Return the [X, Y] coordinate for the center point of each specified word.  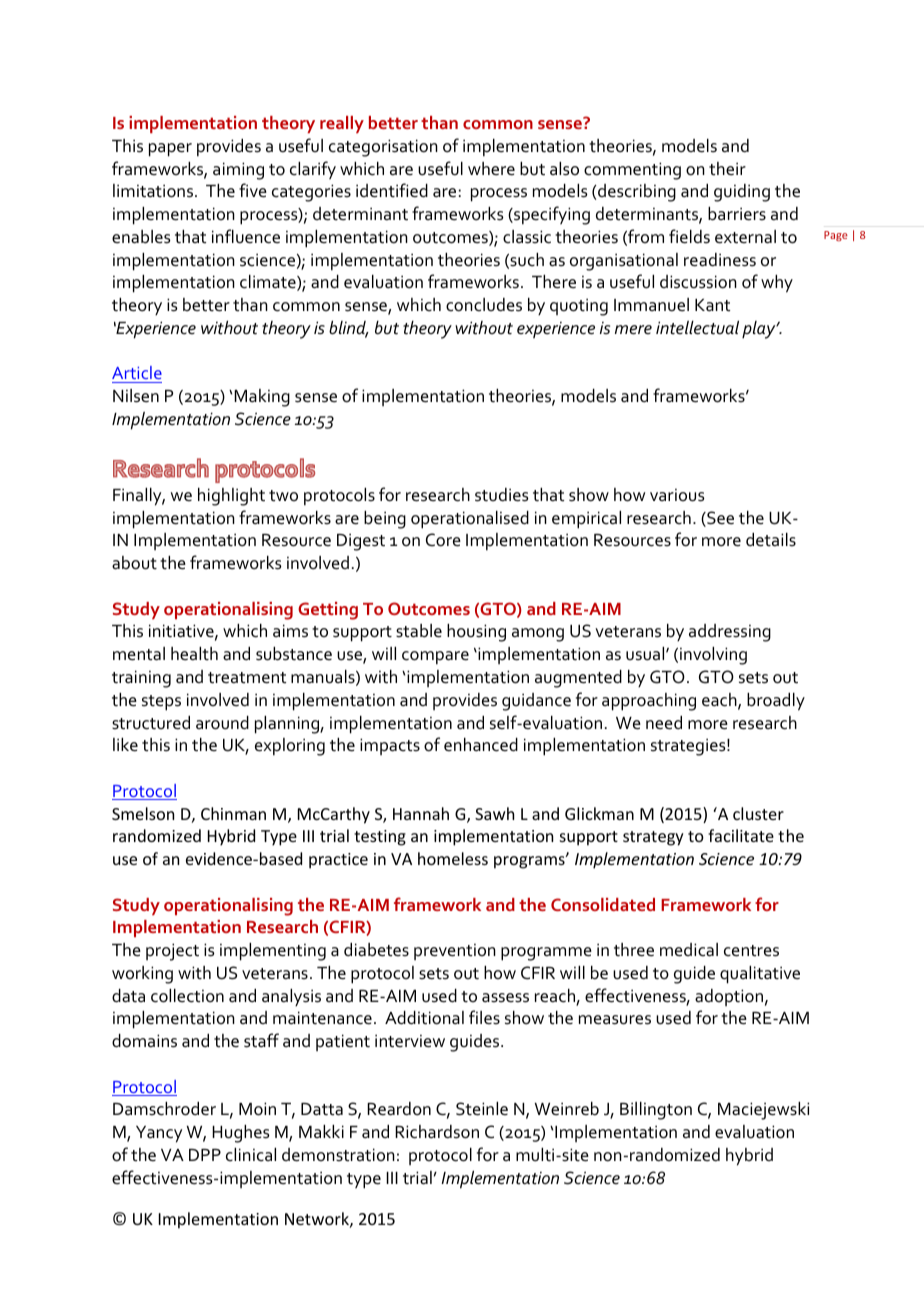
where [491, 169]
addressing [730, 633]
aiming [238, 171]
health [194, 654]
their [727, 169]
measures [615, 1020]
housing [476, 633]
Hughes [241, 1134]
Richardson [437, 1132]
